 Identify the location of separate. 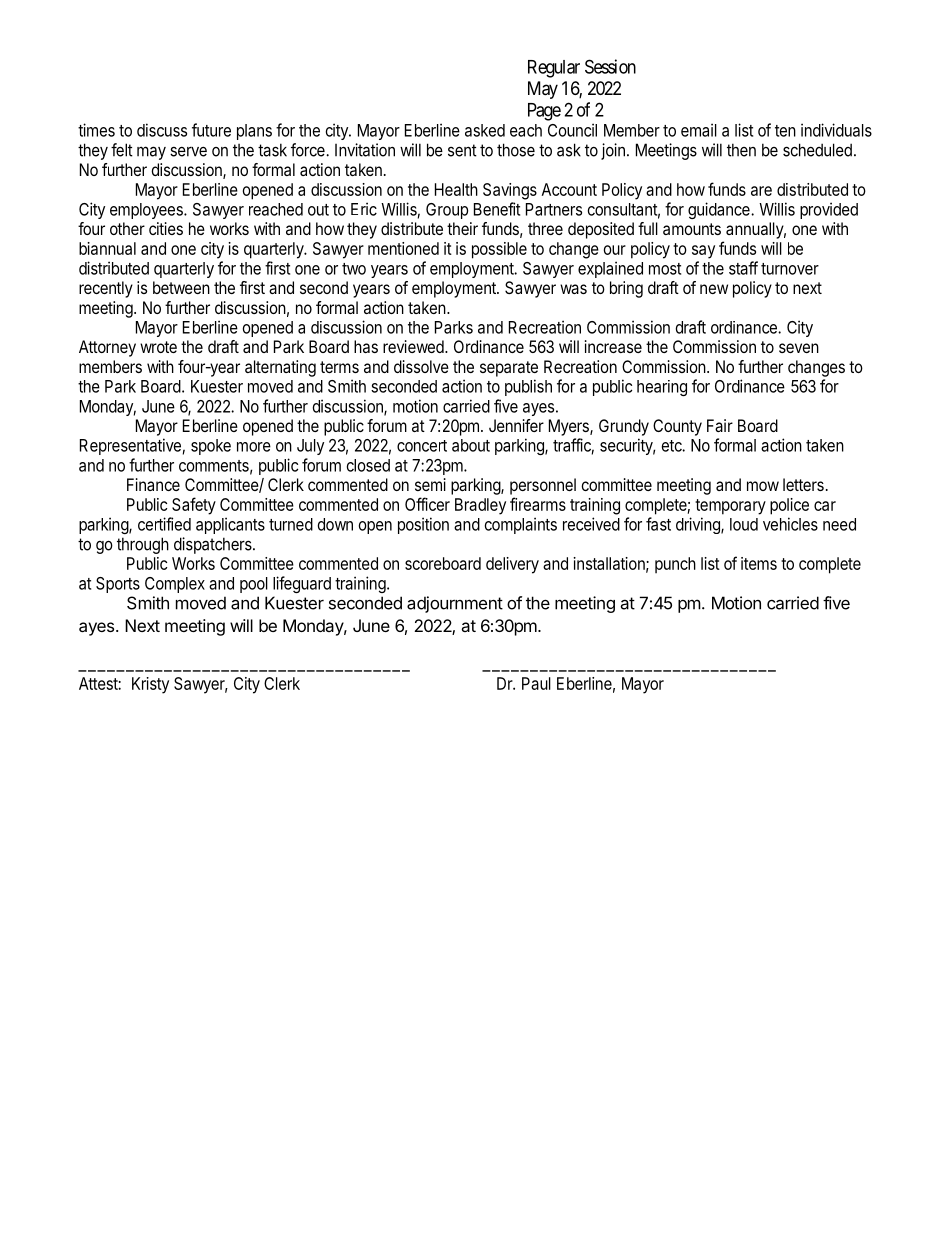
(509, 369).
